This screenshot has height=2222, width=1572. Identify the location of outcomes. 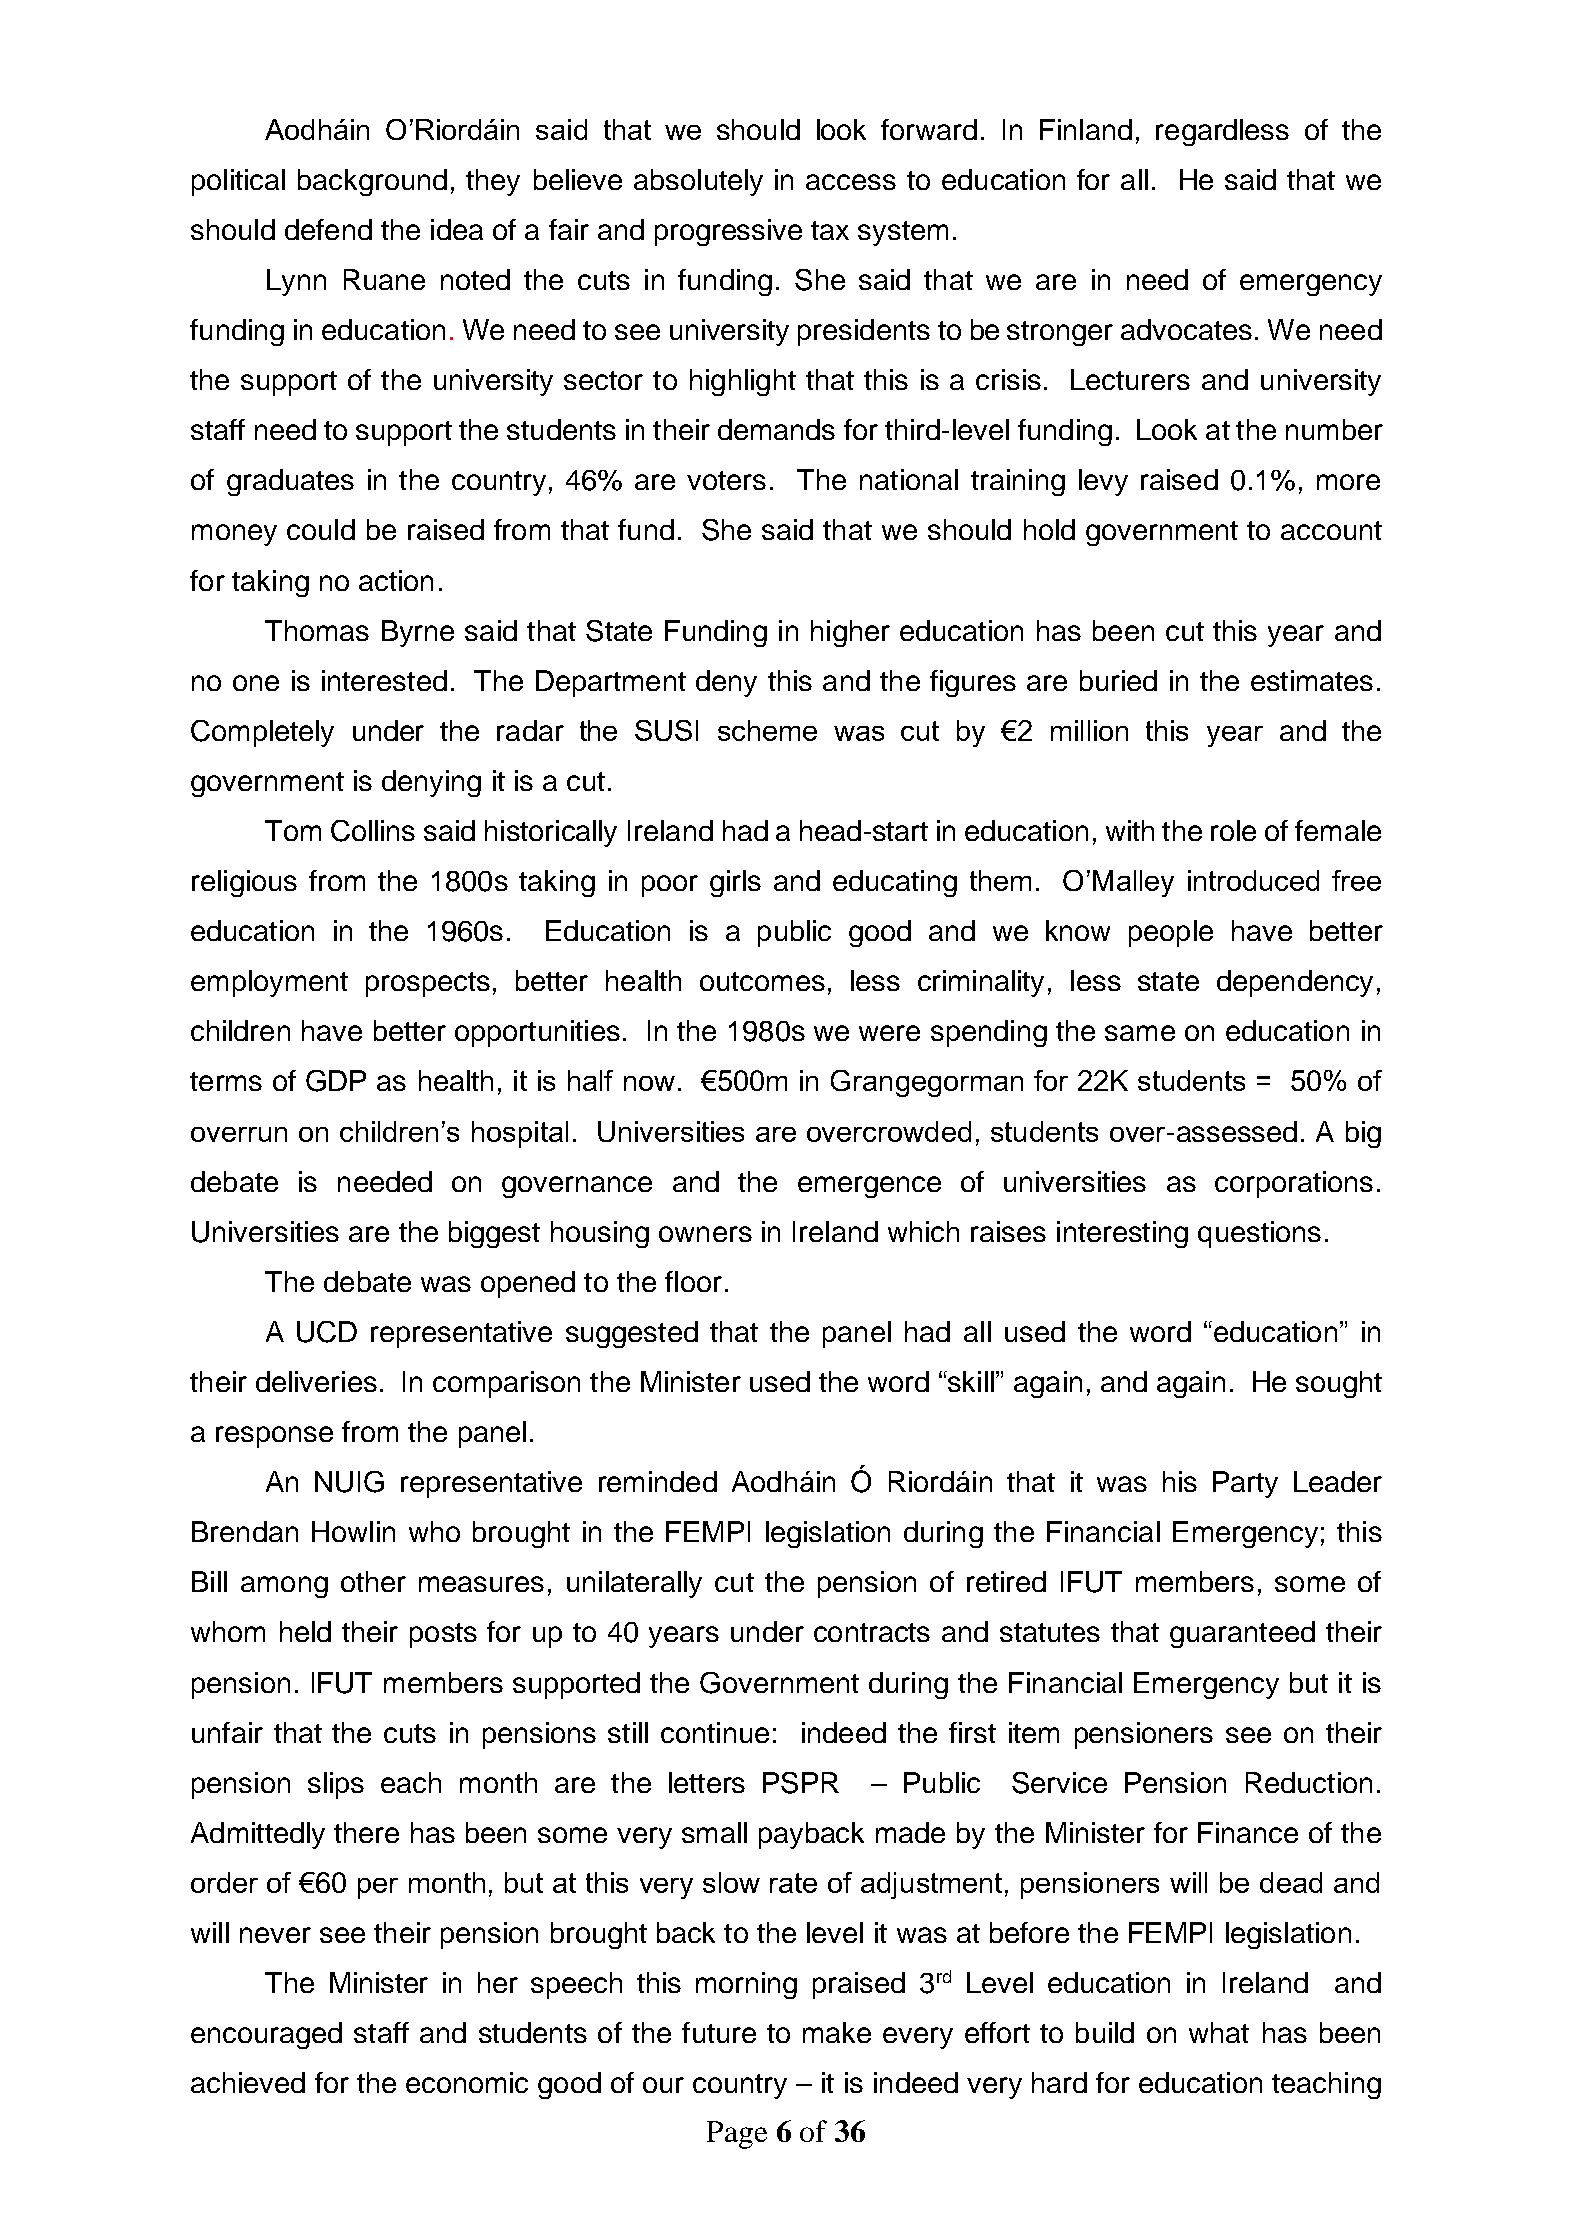
(762, 981).
